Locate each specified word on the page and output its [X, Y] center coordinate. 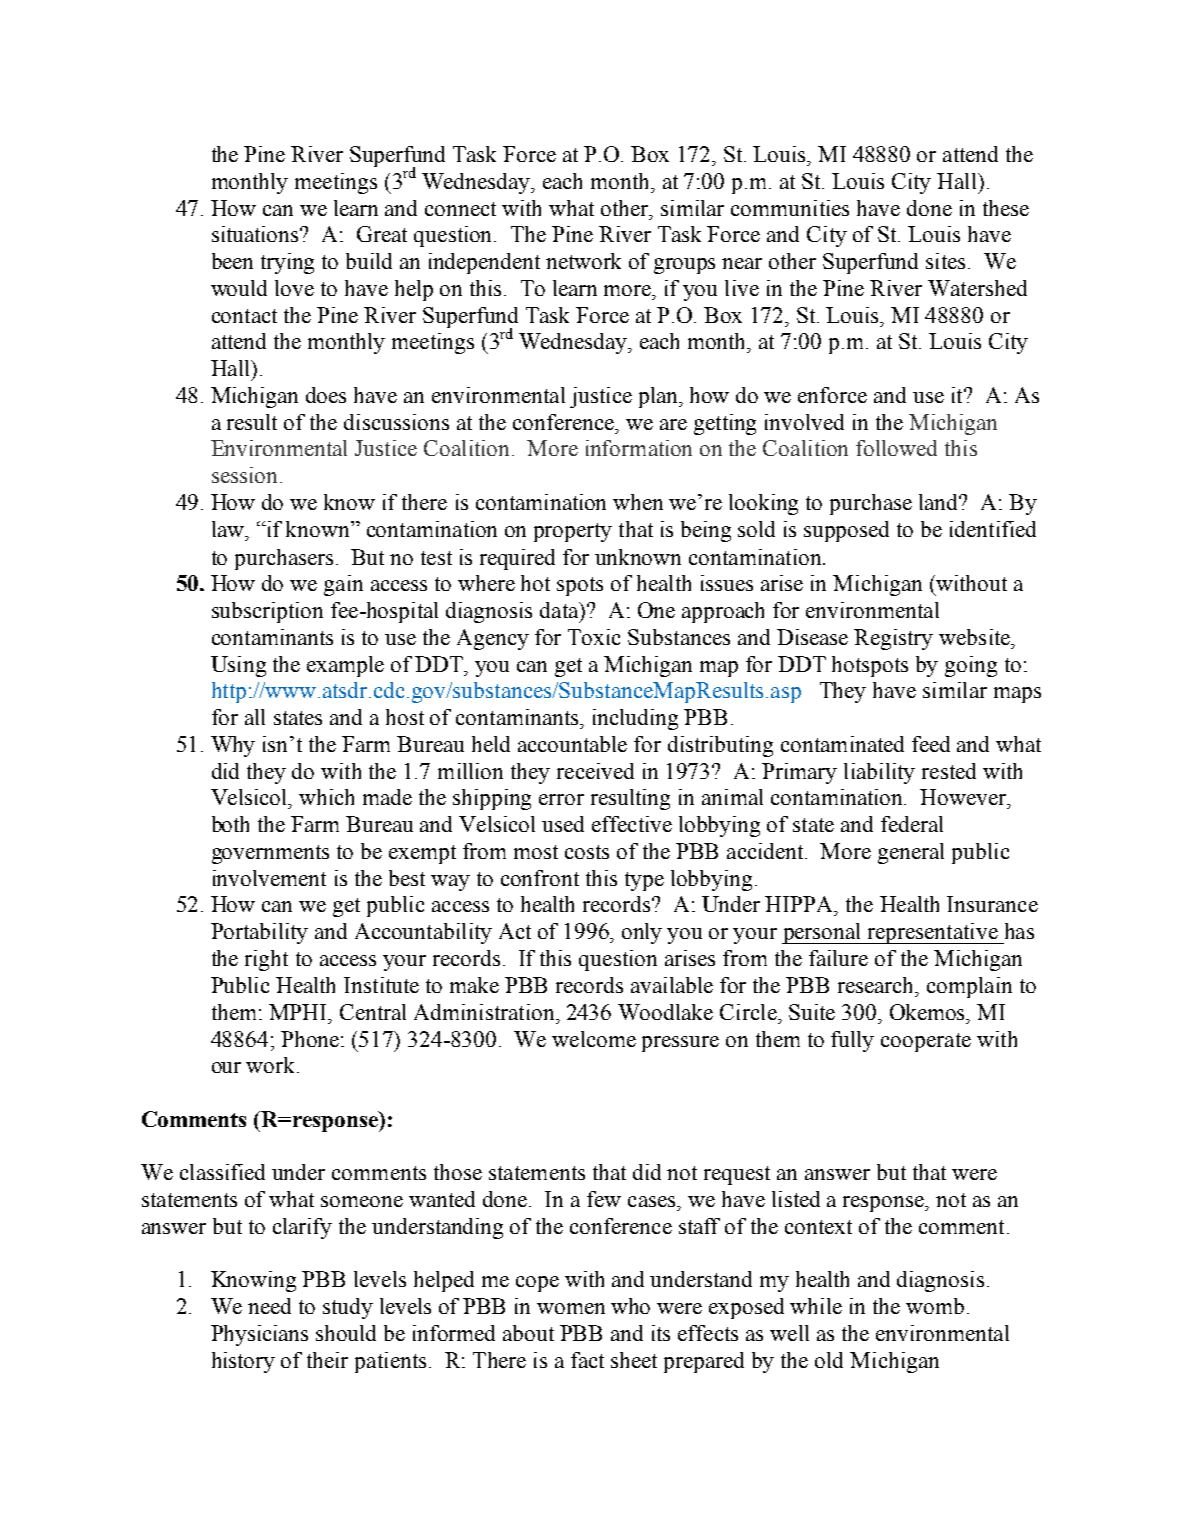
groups [684, 266]
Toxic [594, 637]
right [266, 960]
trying [287, 263]
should [346, 1333]
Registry [893, 639]
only [642, 933]
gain [343, 585]
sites [945, 261]
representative [932, 933]
